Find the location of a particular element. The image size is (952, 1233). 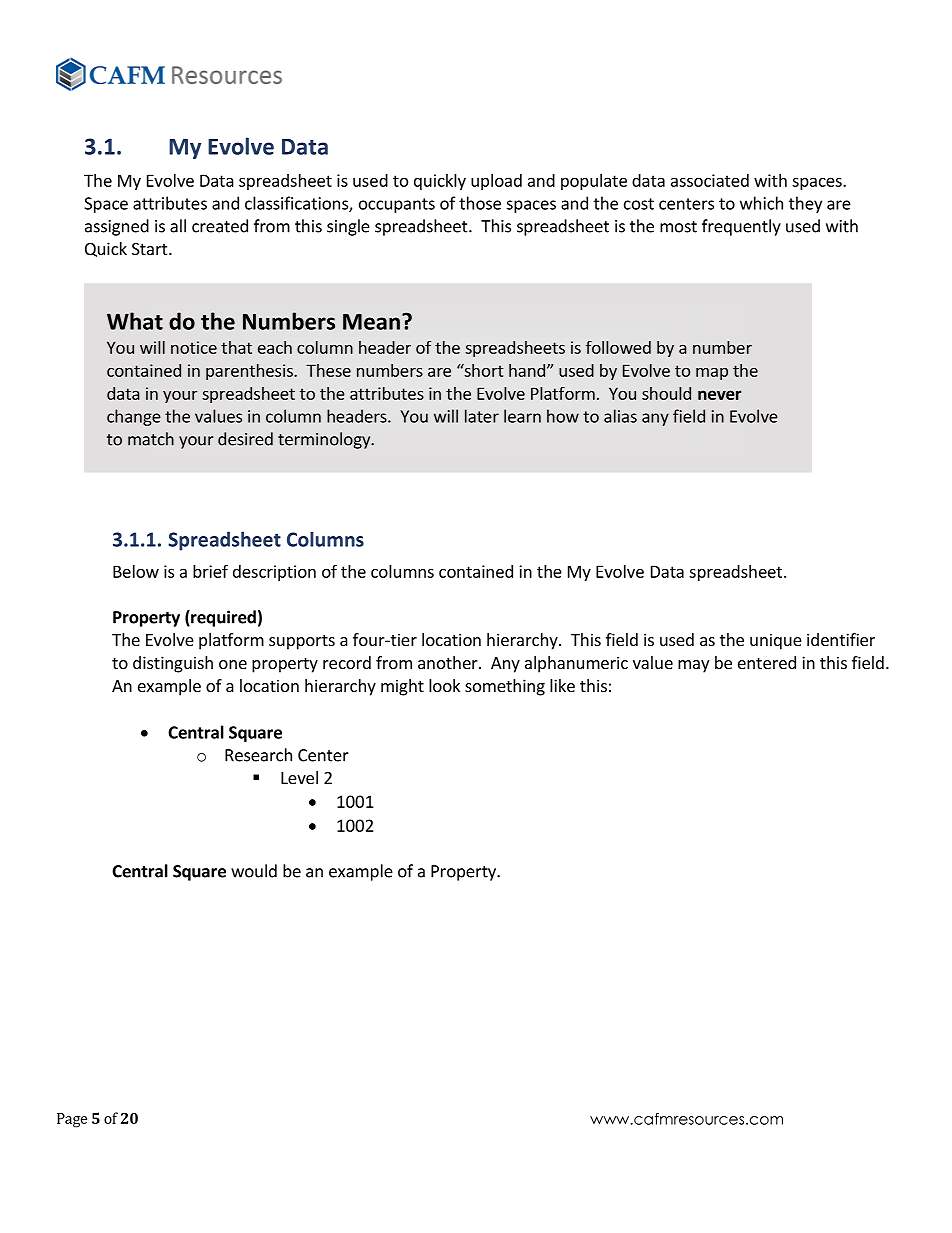

those is located at coordinates (480, 203).
